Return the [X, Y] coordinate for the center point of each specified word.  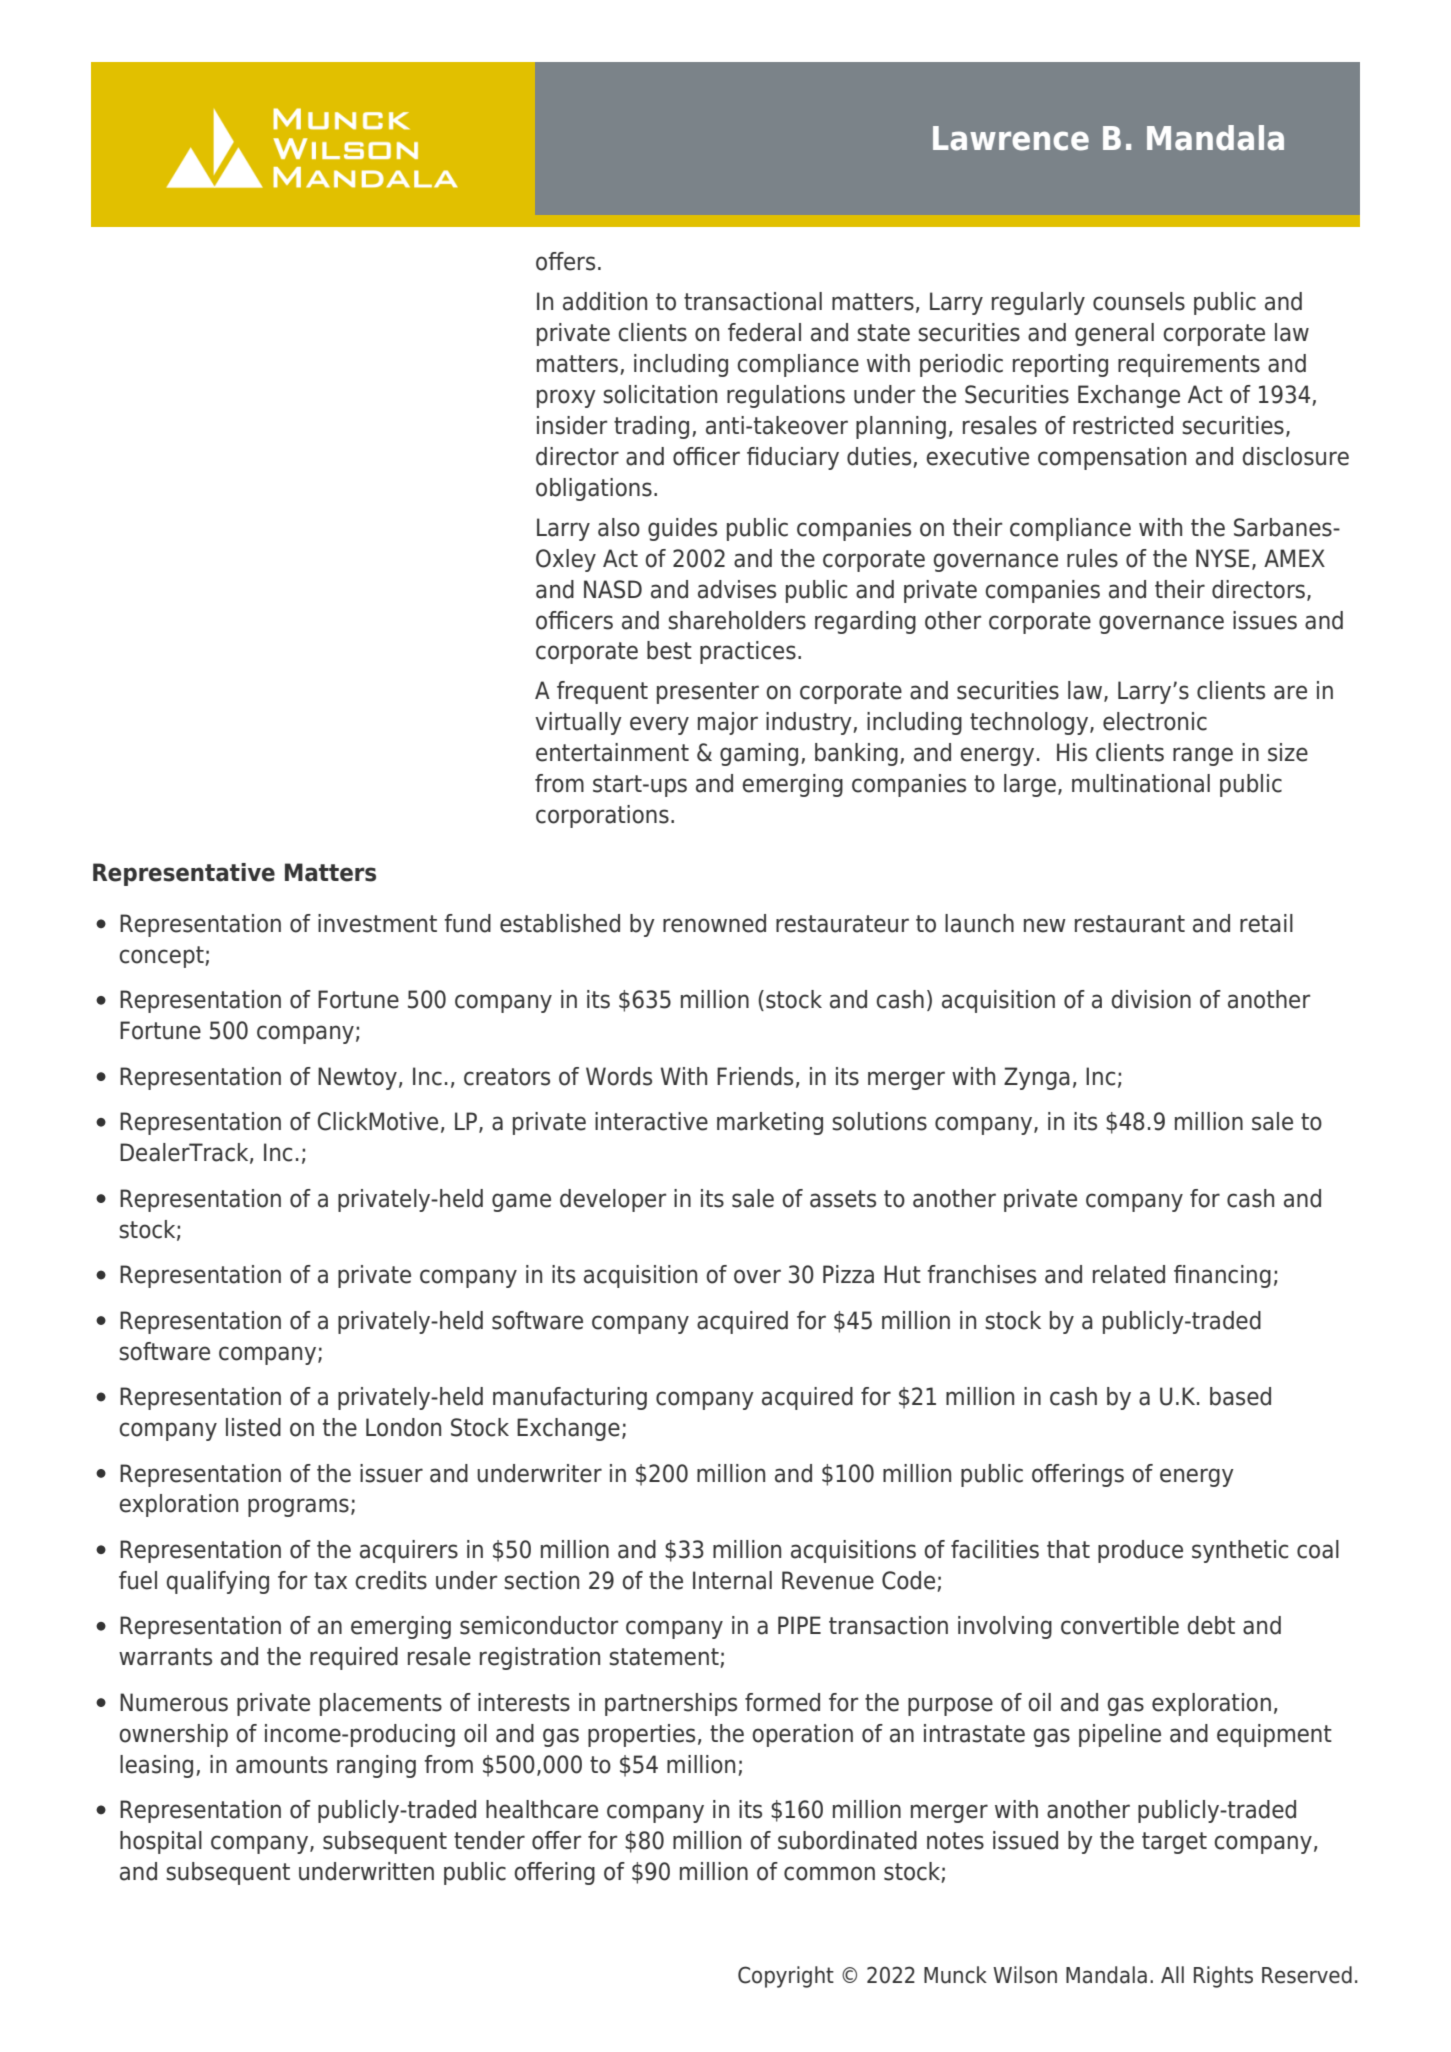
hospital [161, 1842]
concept [162, 957]
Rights [1223, 1977]
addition [605, 301]
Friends [755, 1076]
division [1151, 999]
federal [764, 332]
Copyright [786, 1977]
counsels [1139, 301]
